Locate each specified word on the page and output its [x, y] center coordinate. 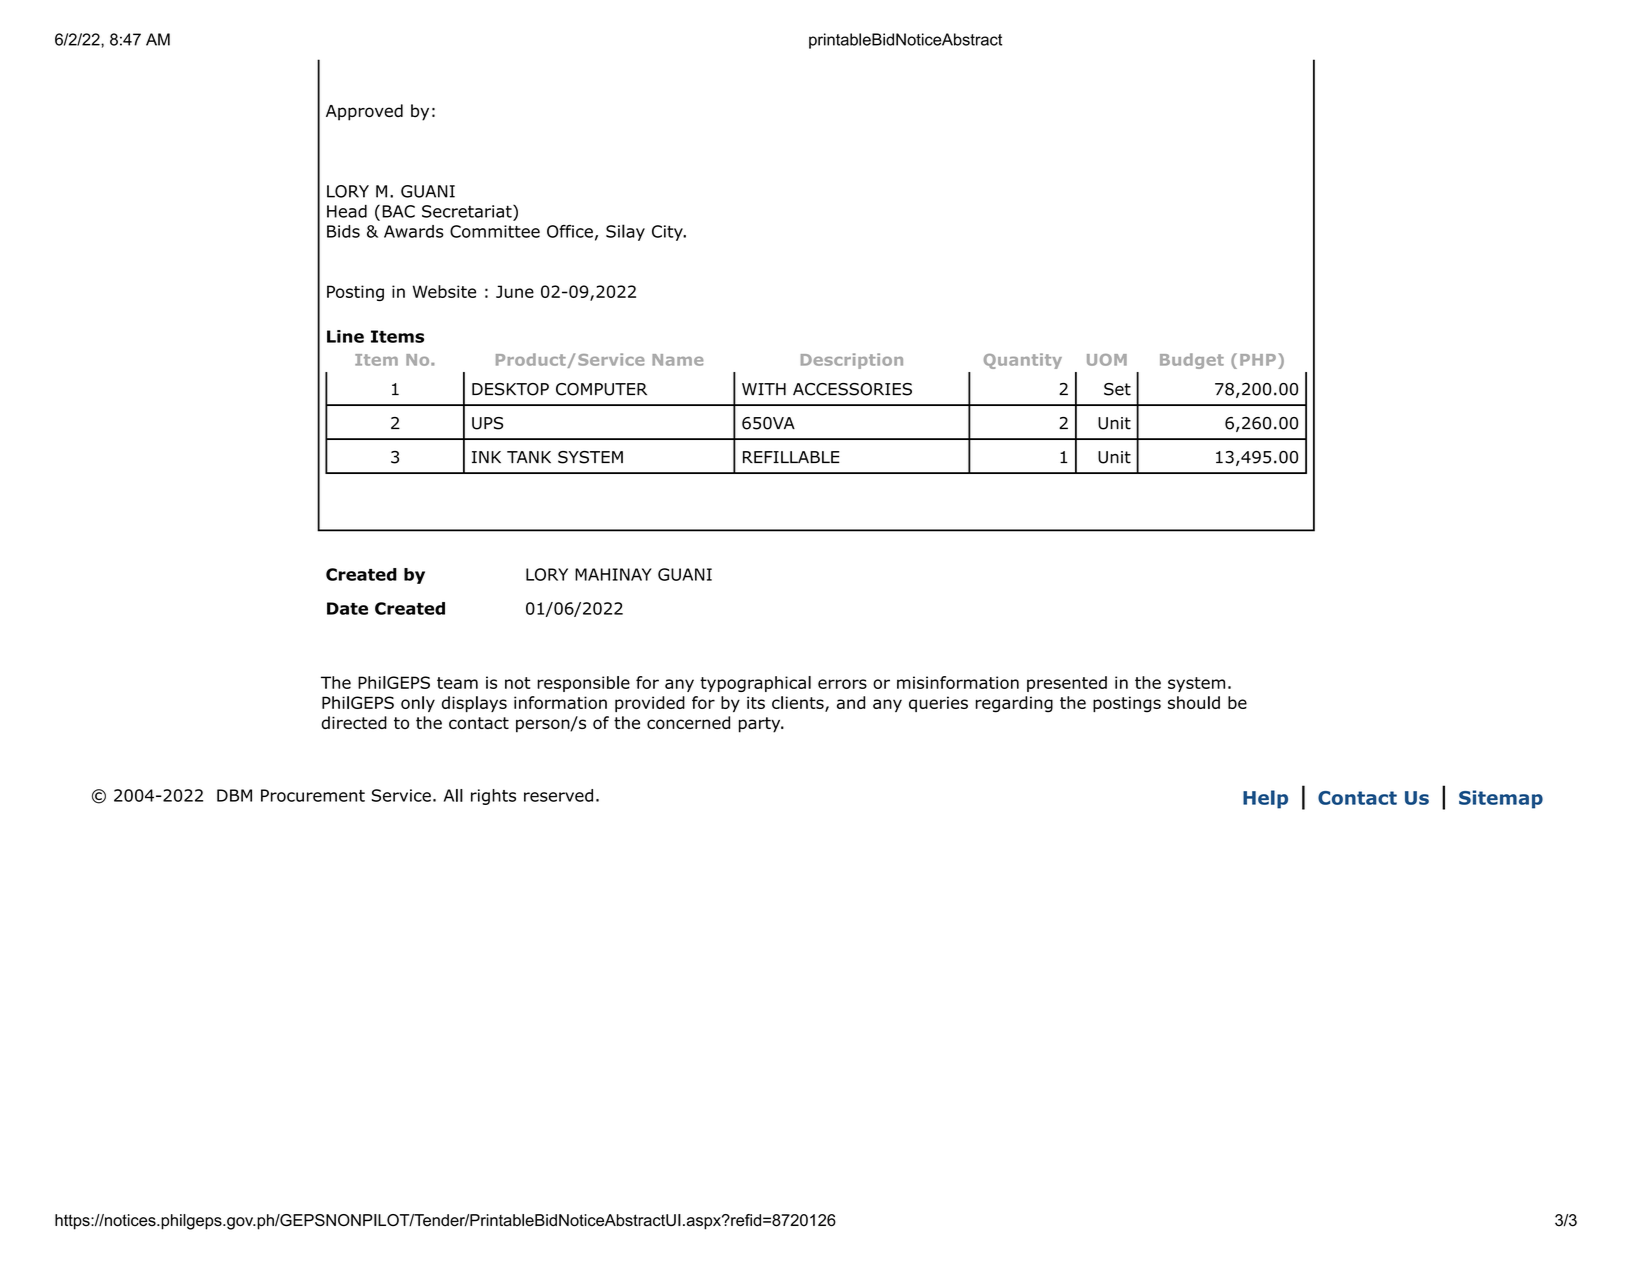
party [761, 725]
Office [570, 231]
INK [486, 457]
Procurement [313, 795]
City [668, 233]
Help [1265, 799]
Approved [364, 112]
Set [1117, 389]
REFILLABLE [791, 457]
